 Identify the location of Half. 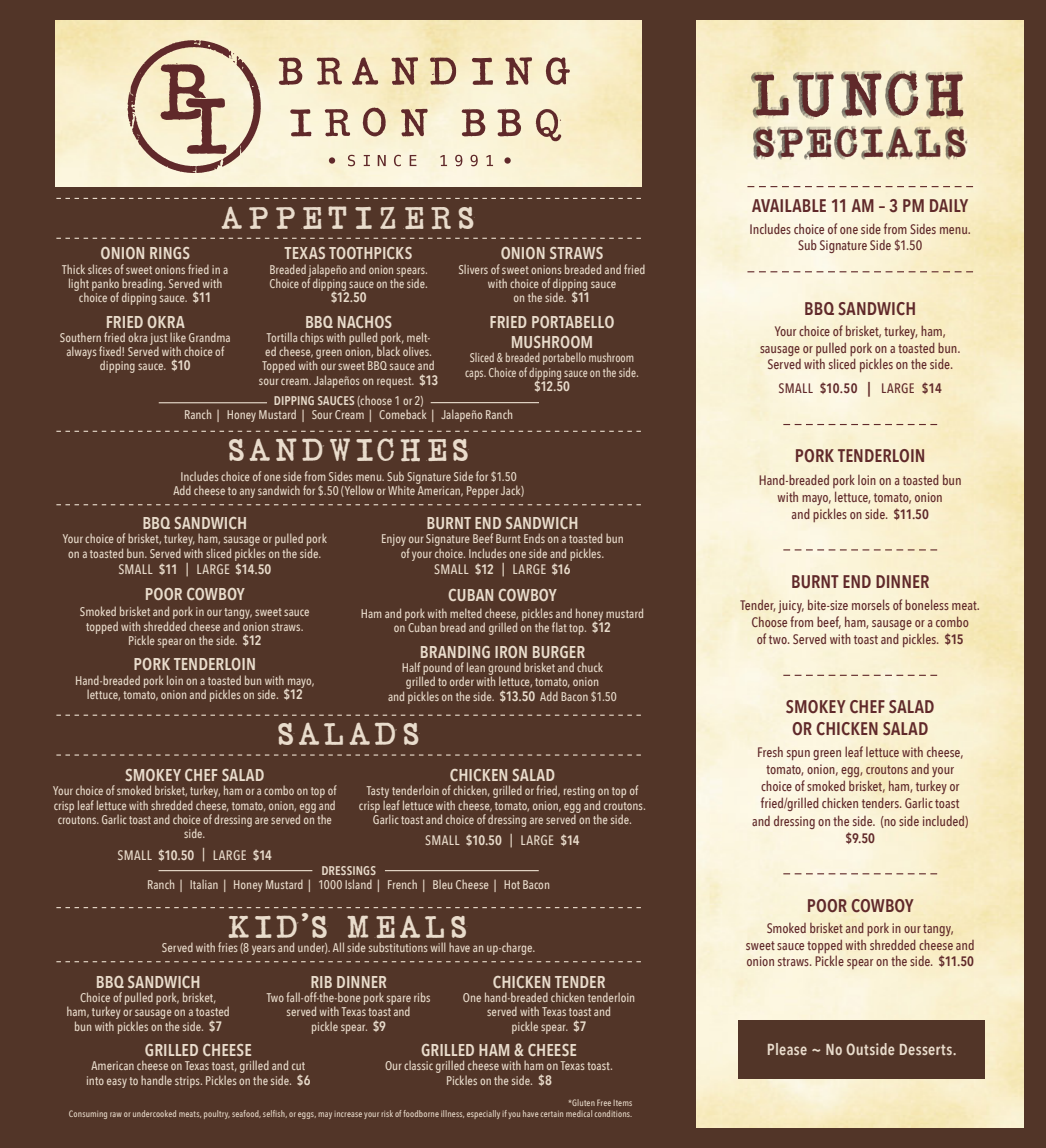
(411, 667).
